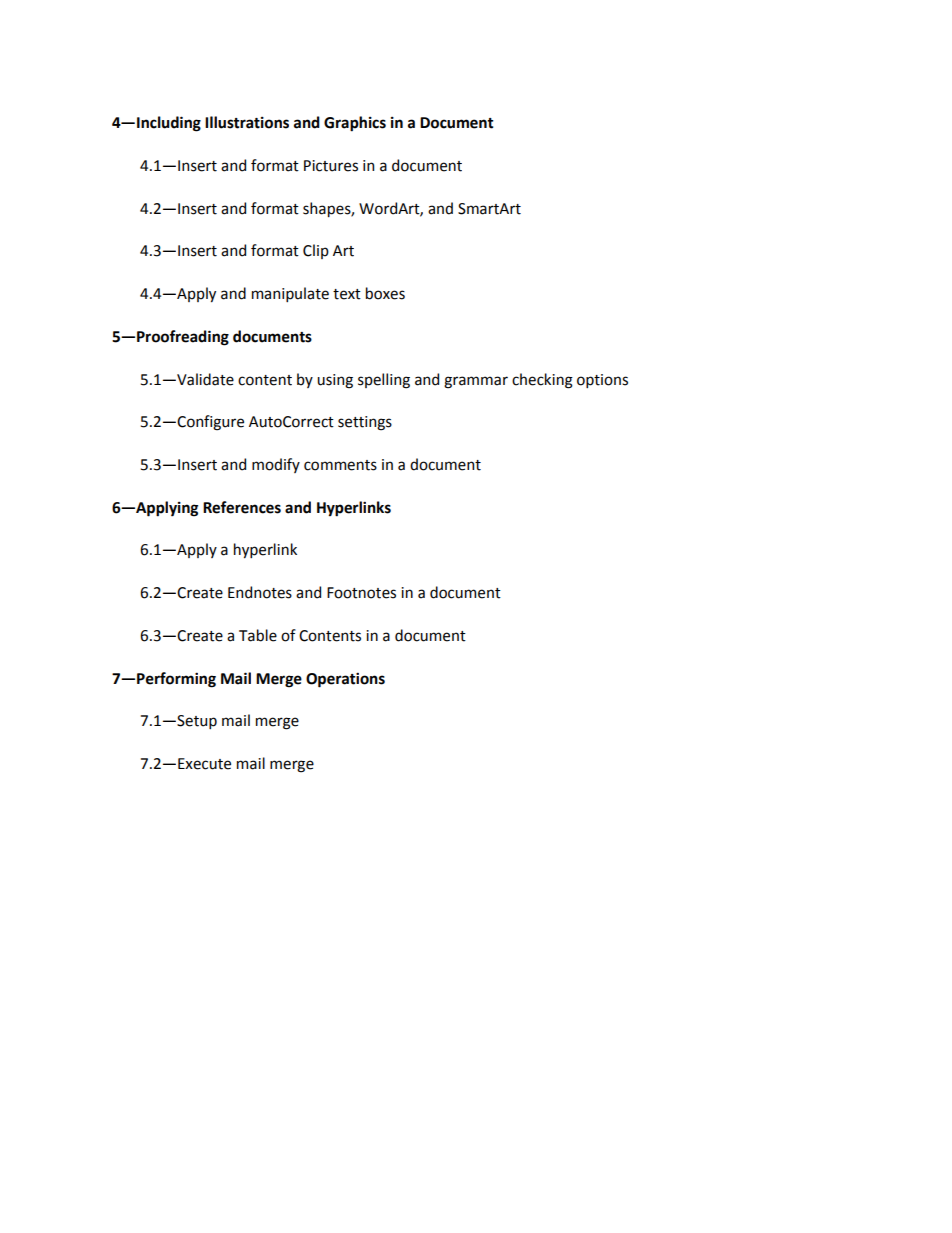 The width and height of the screenshot is (952, 1233). I want to click on modify, so click(276, 465).
